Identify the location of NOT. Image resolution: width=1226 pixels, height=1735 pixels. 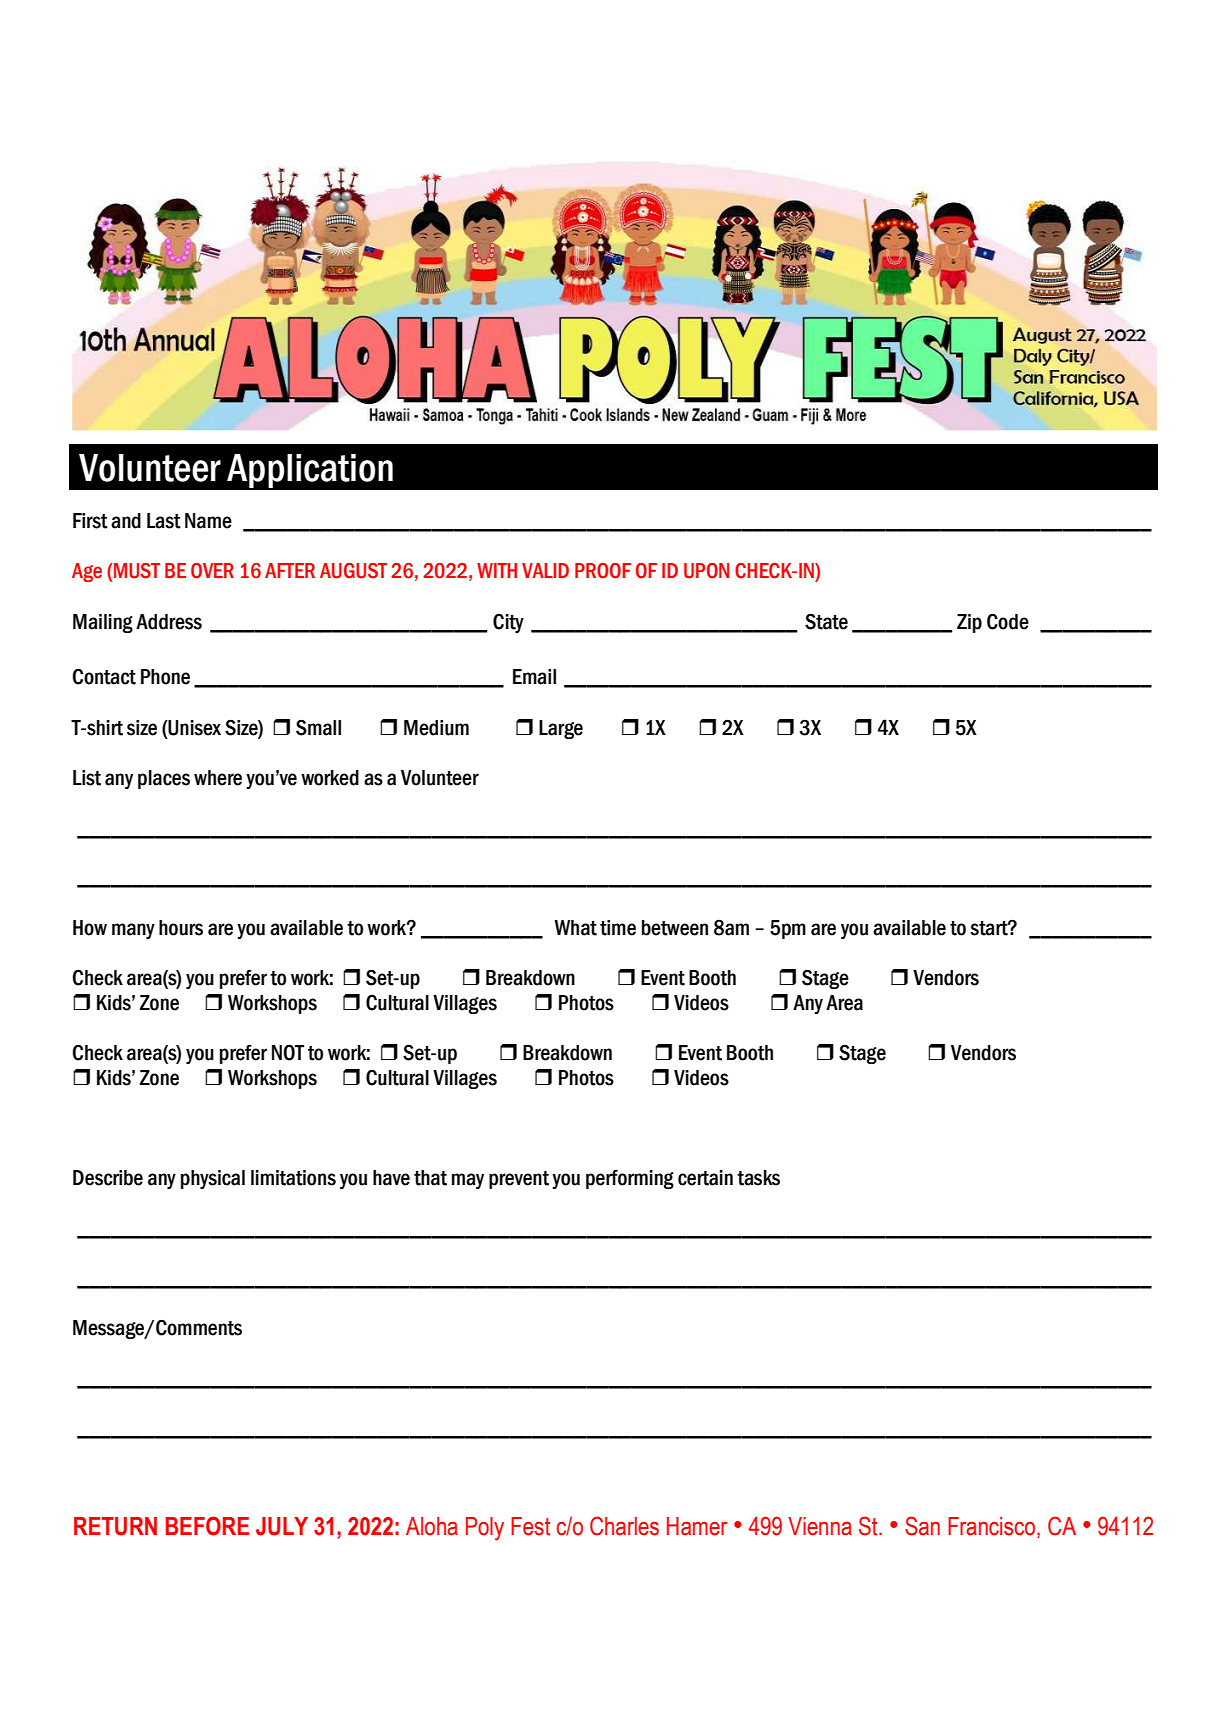
(288, 1052).
